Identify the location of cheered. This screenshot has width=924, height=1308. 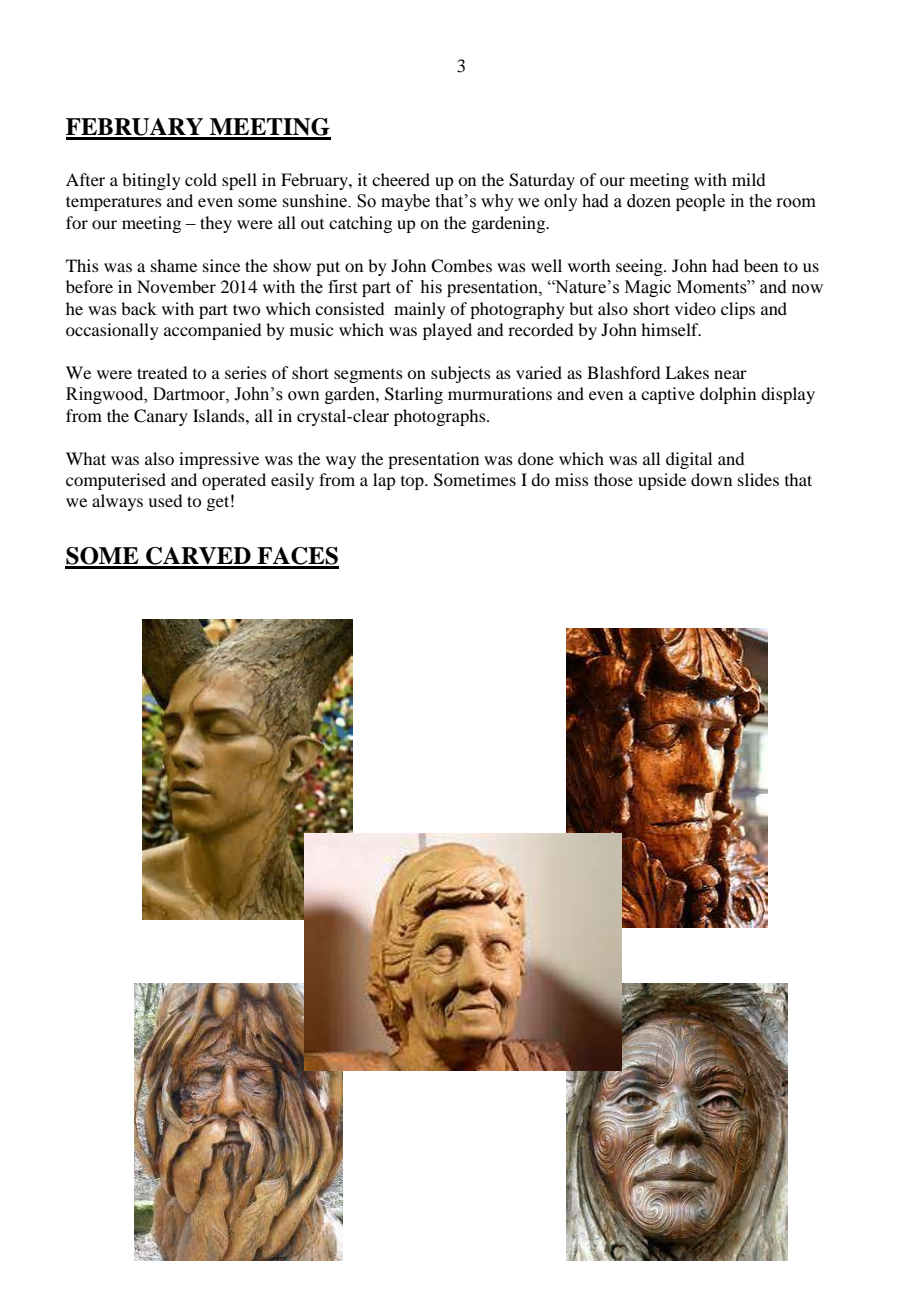
(401, 179).
